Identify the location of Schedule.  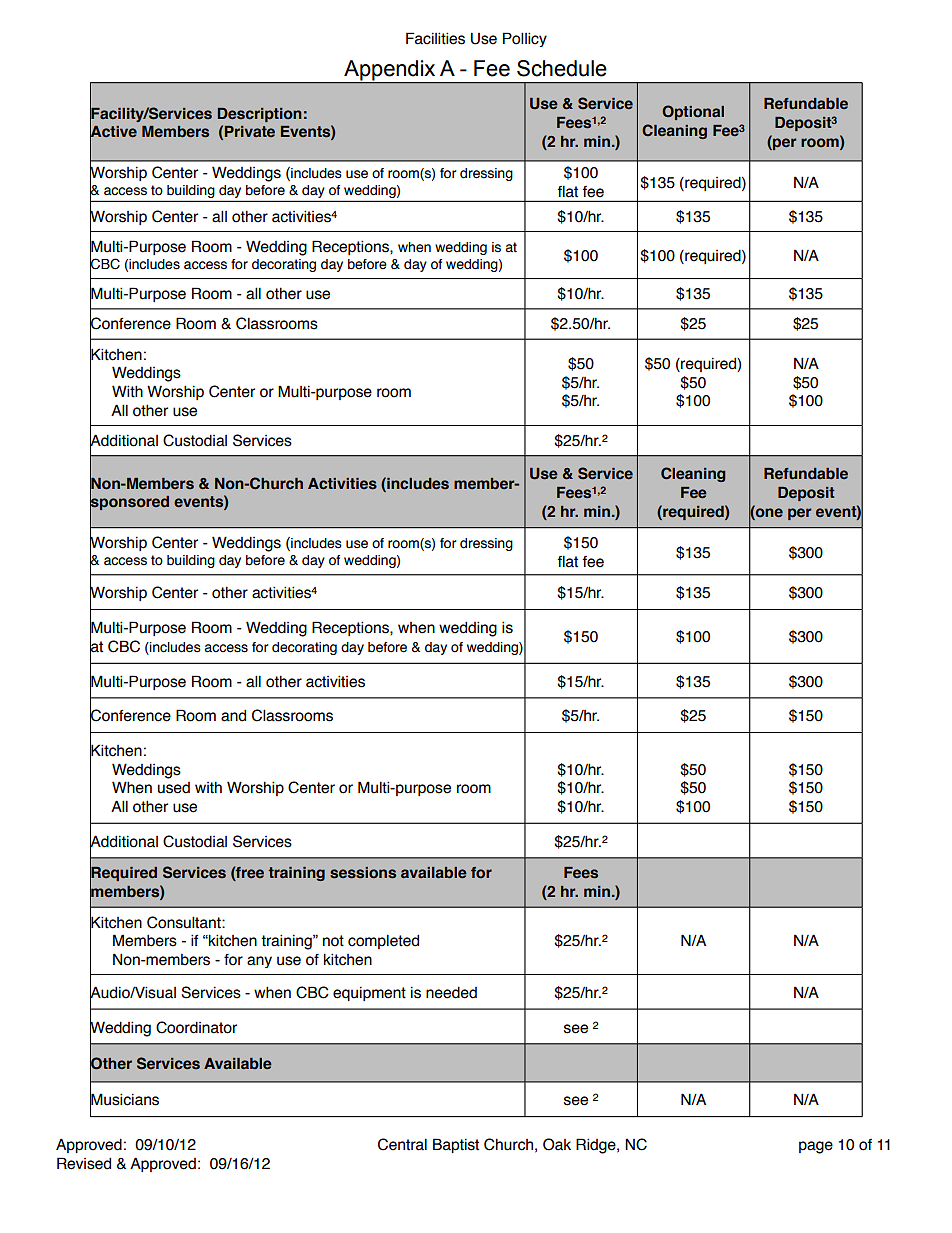
(562, 68).
